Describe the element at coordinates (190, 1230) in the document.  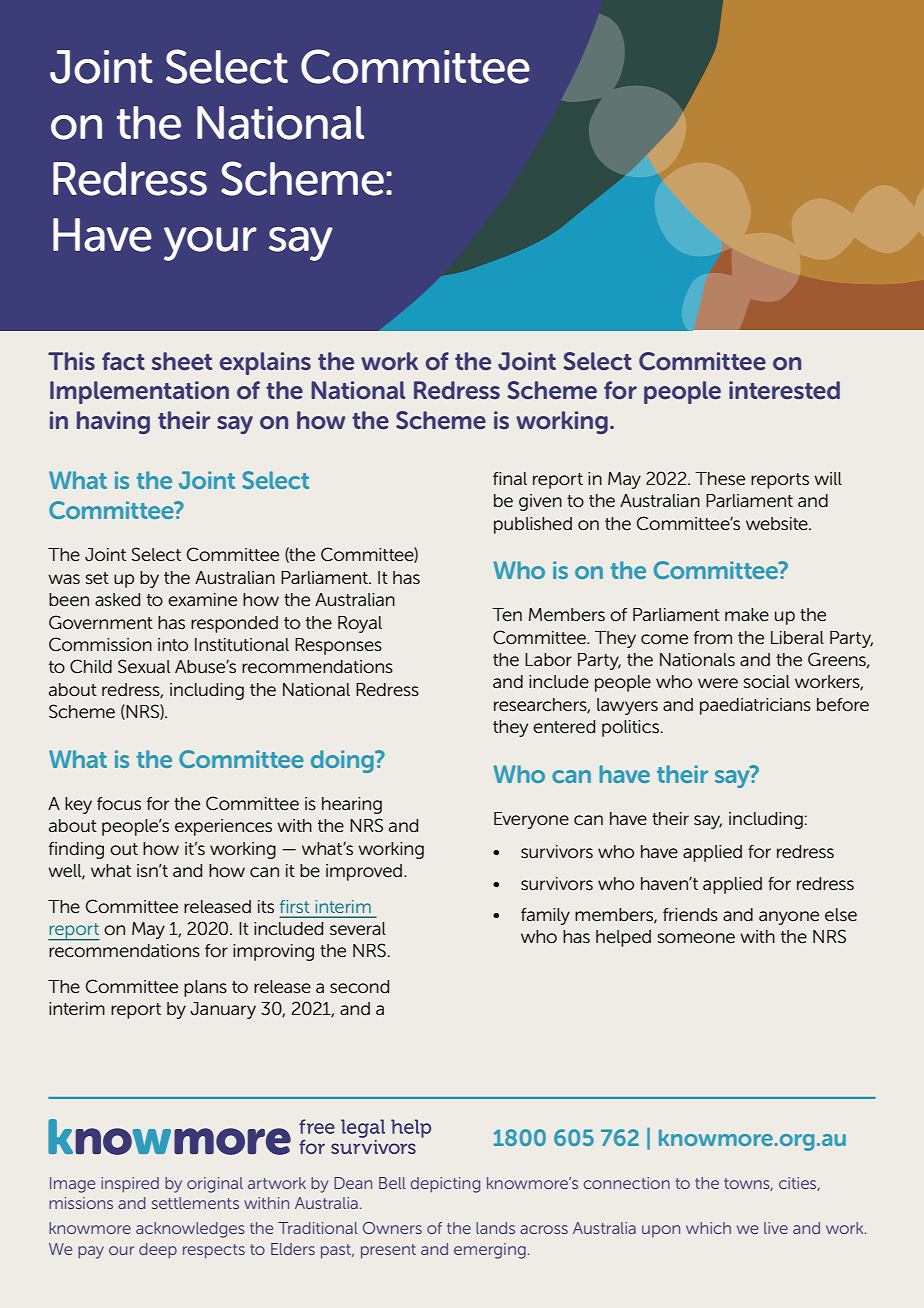
I see `acknowledges` at that location.
